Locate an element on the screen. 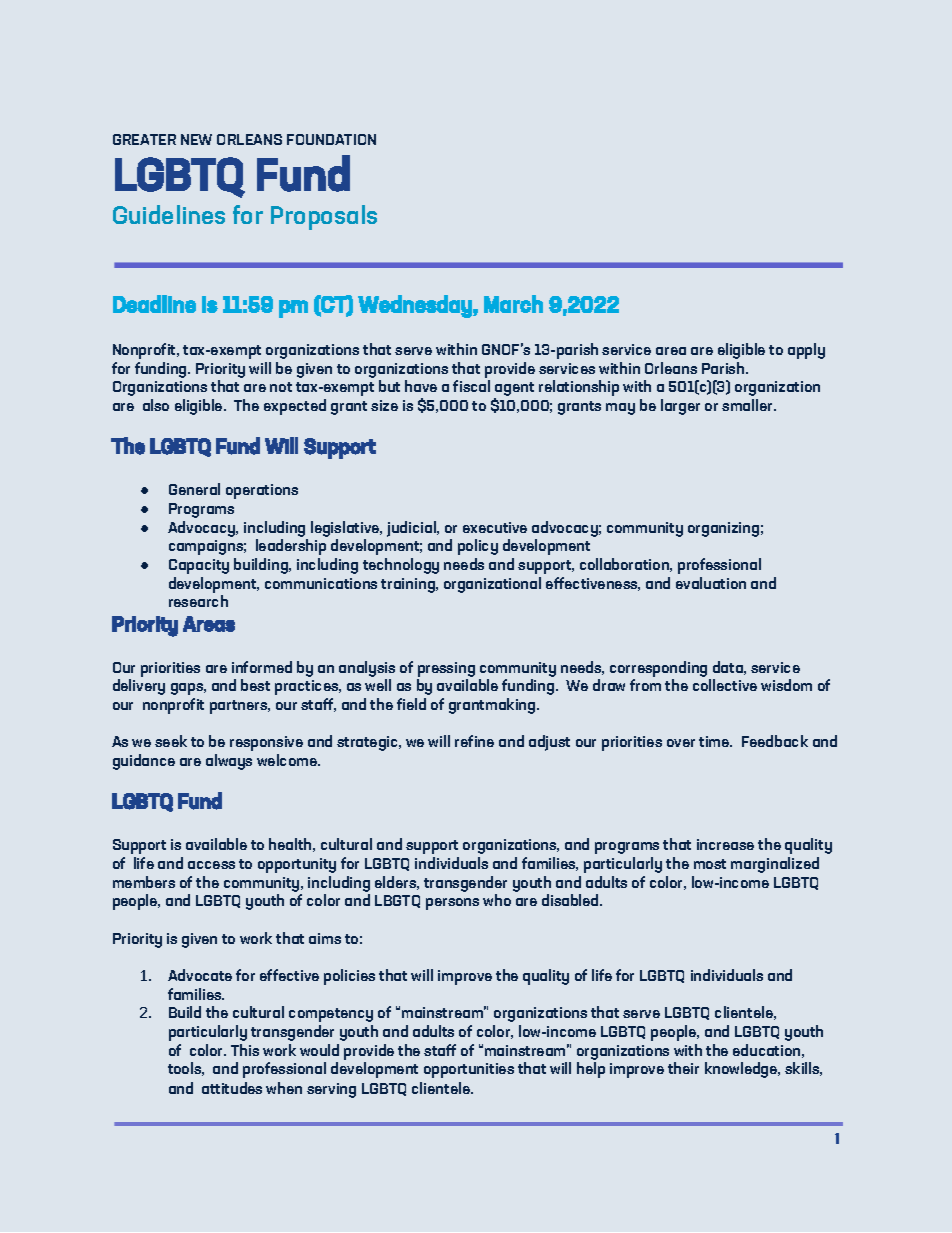  apply is located at coordinates (806, 351).
